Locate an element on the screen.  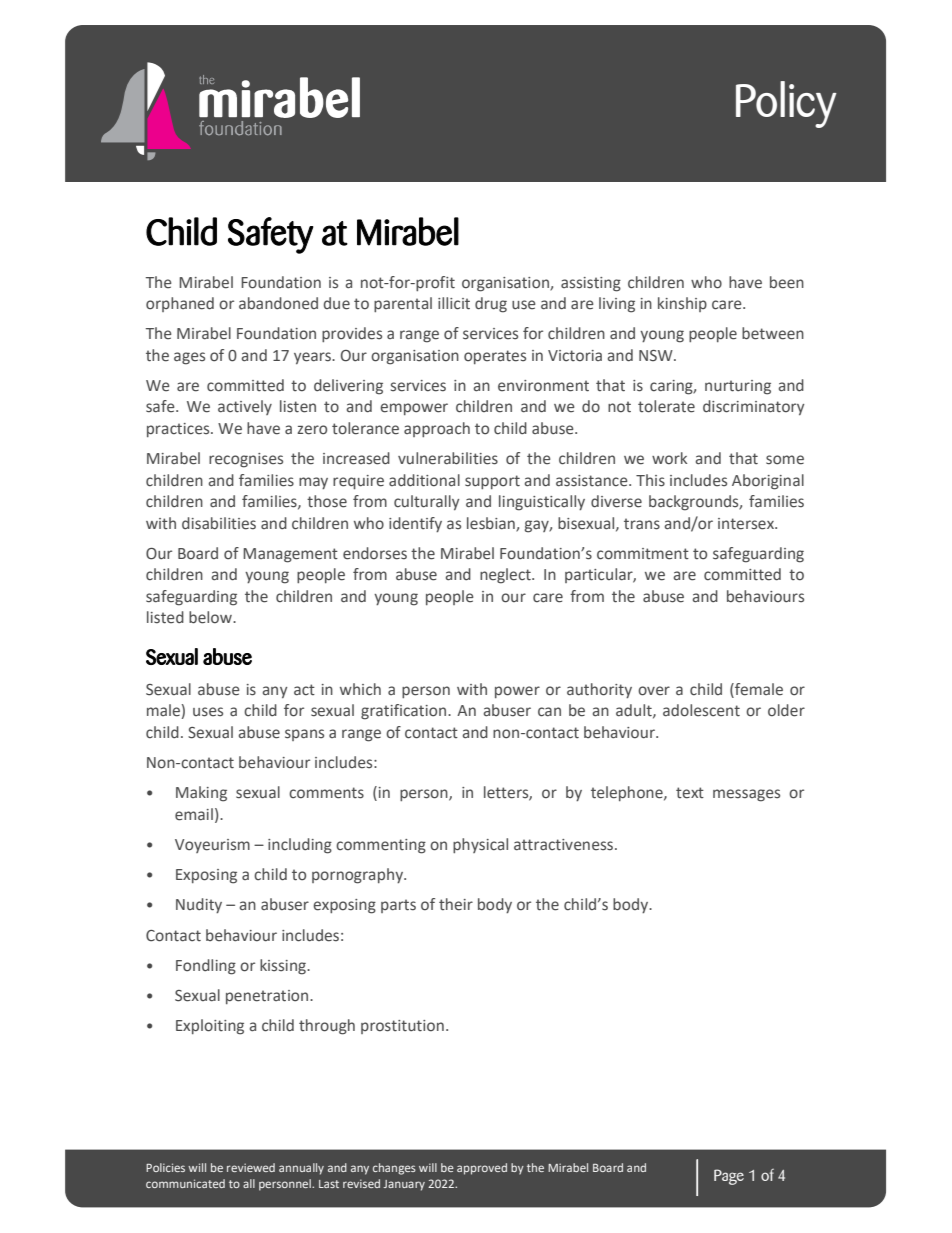
text is located at coordinates (690, 793).
